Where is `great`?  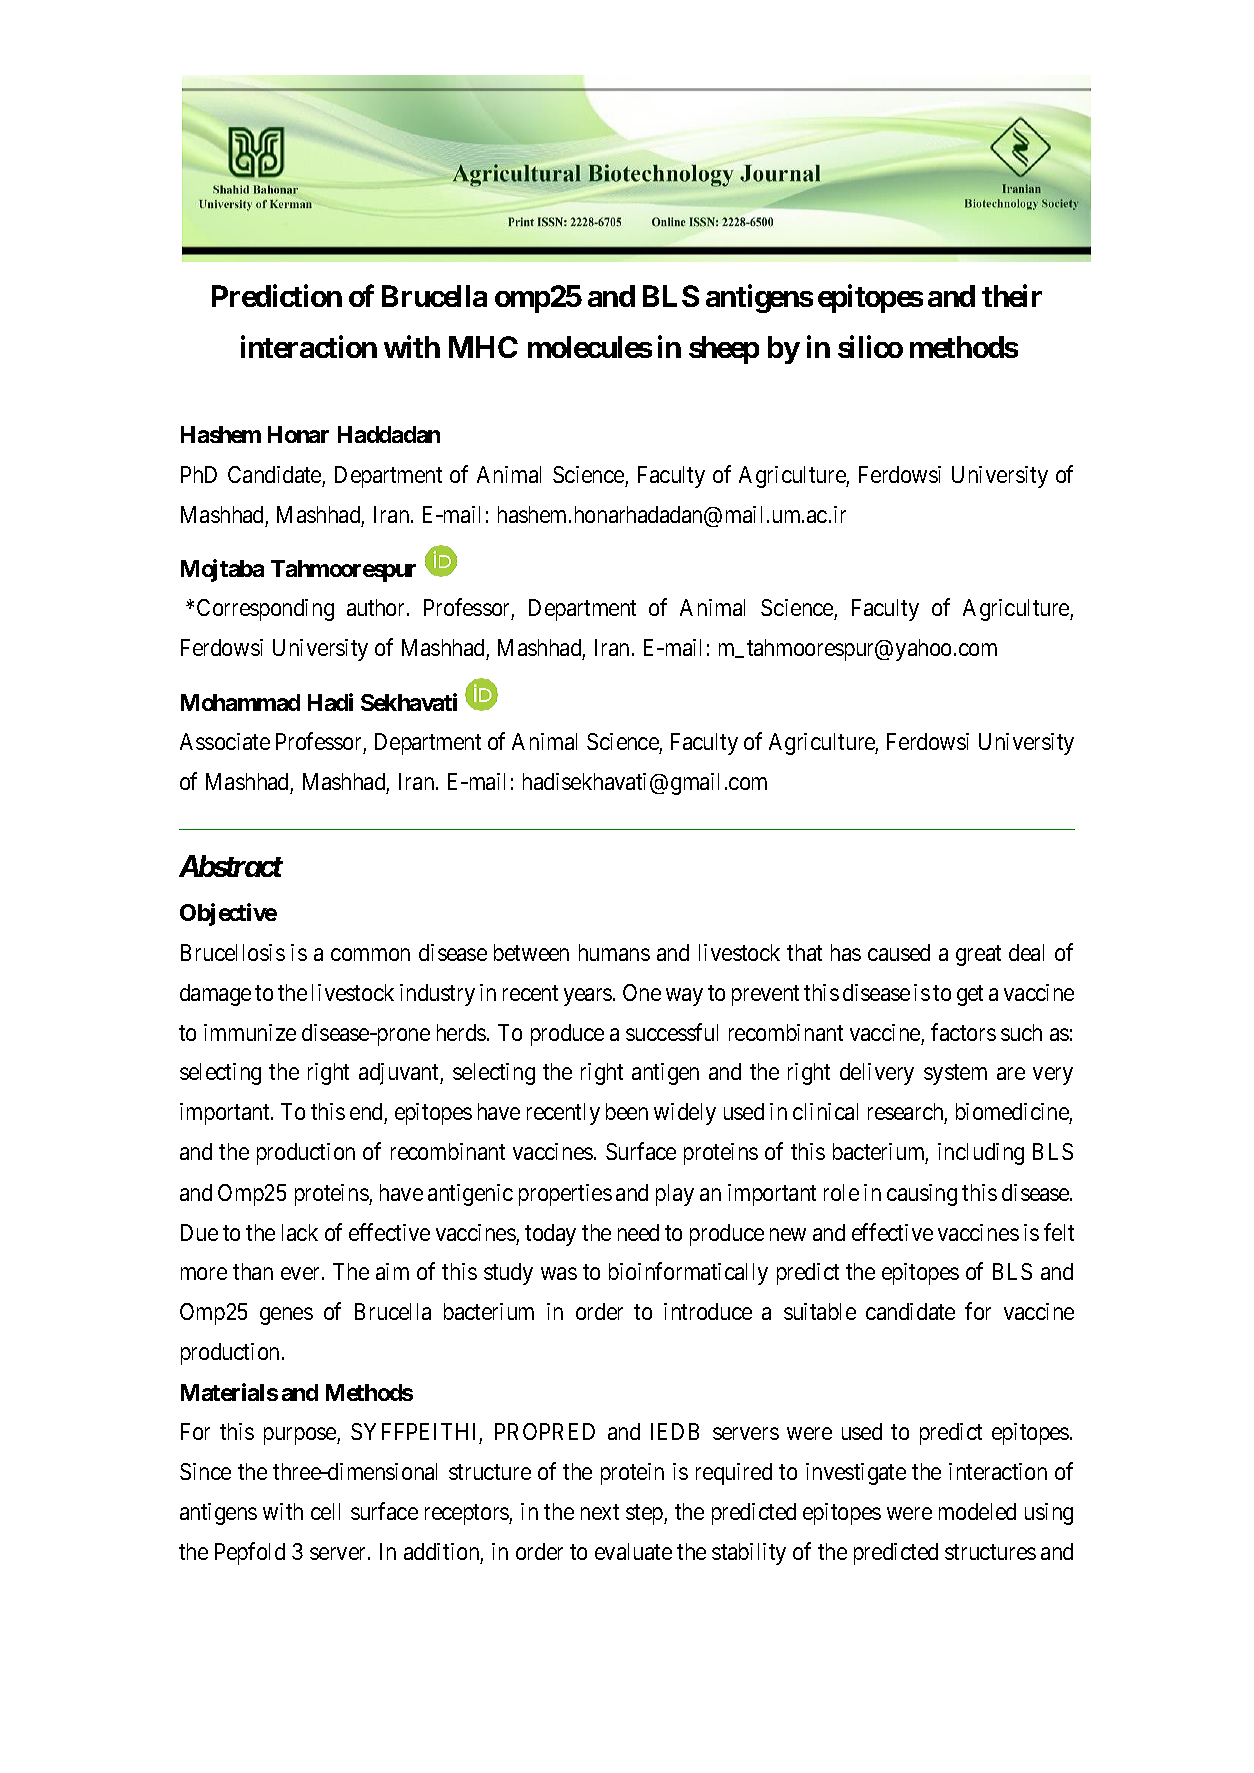
great is located at coordinates (978, 955).
